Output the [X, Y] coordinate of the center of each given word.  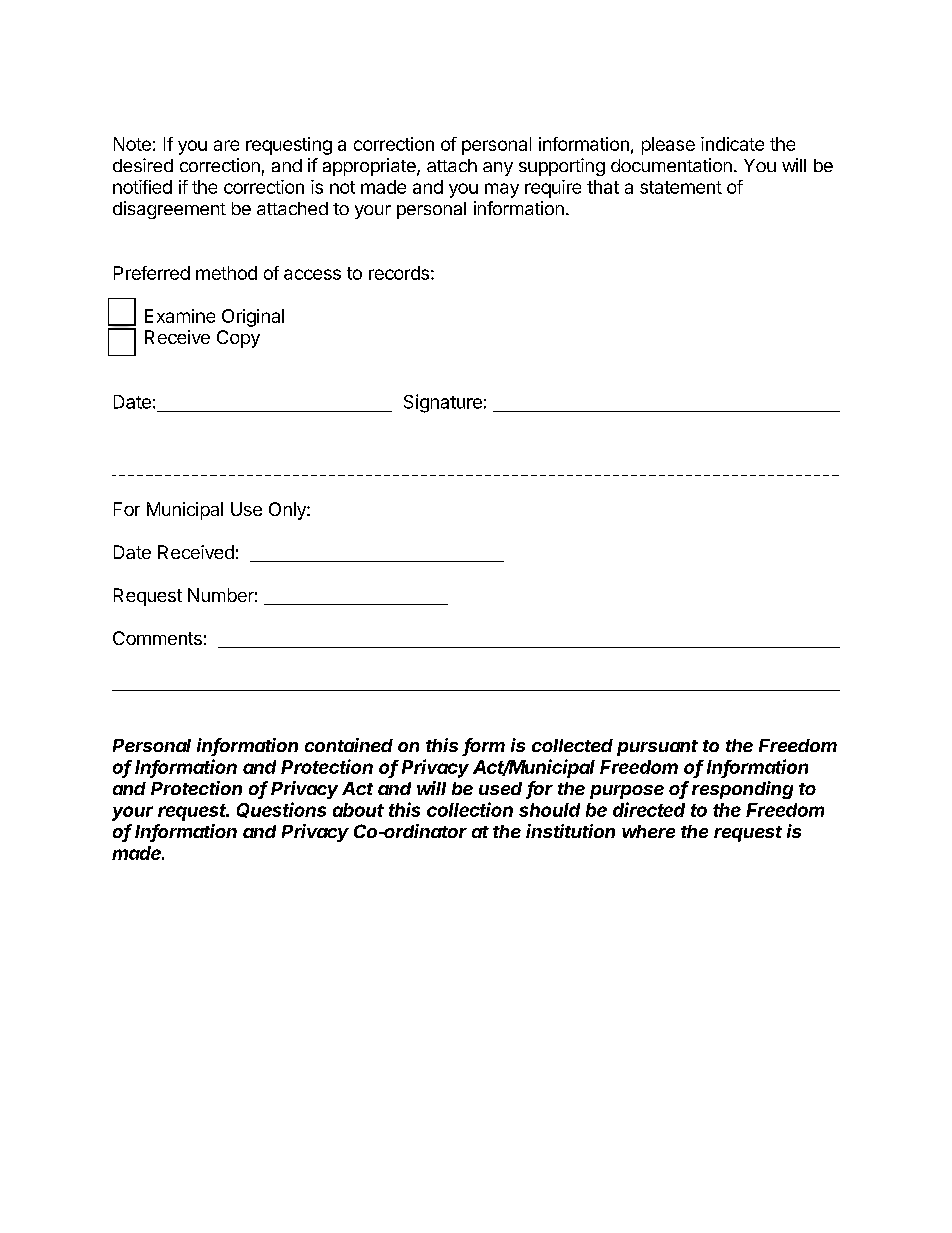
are [226, 145]
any [498, 169]
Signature [443, 403]
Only [288, 511]
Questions [281, 810]
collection [470, 809]
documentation [671, 165]
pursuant [657, 748]
